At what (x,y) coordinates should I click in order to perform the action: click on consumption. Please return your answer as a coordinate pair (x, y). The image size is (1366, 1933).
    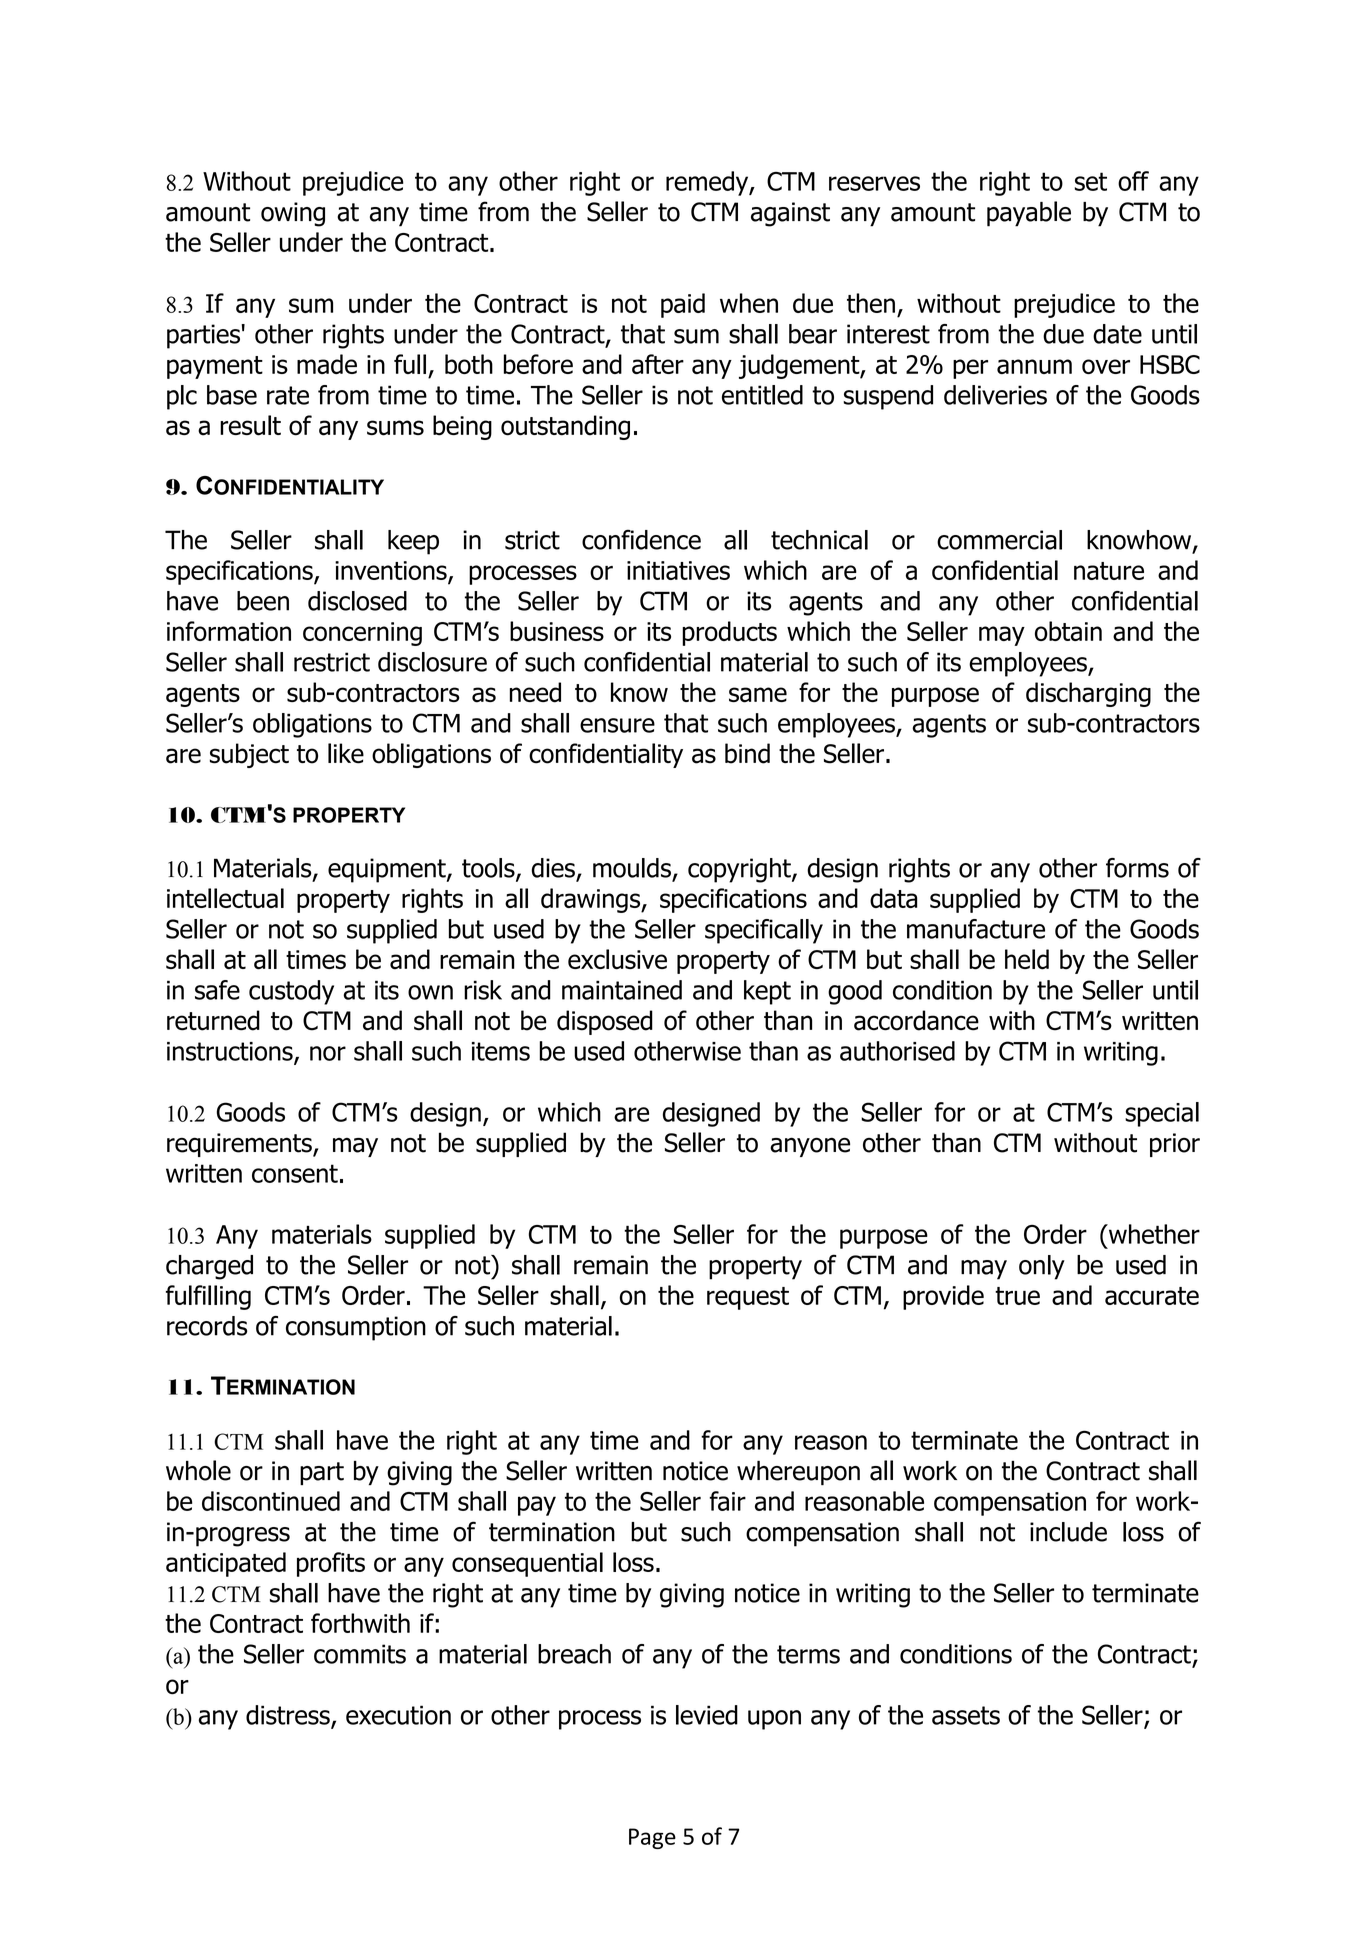
    Looking at the image, I should click on (356, 1328).
